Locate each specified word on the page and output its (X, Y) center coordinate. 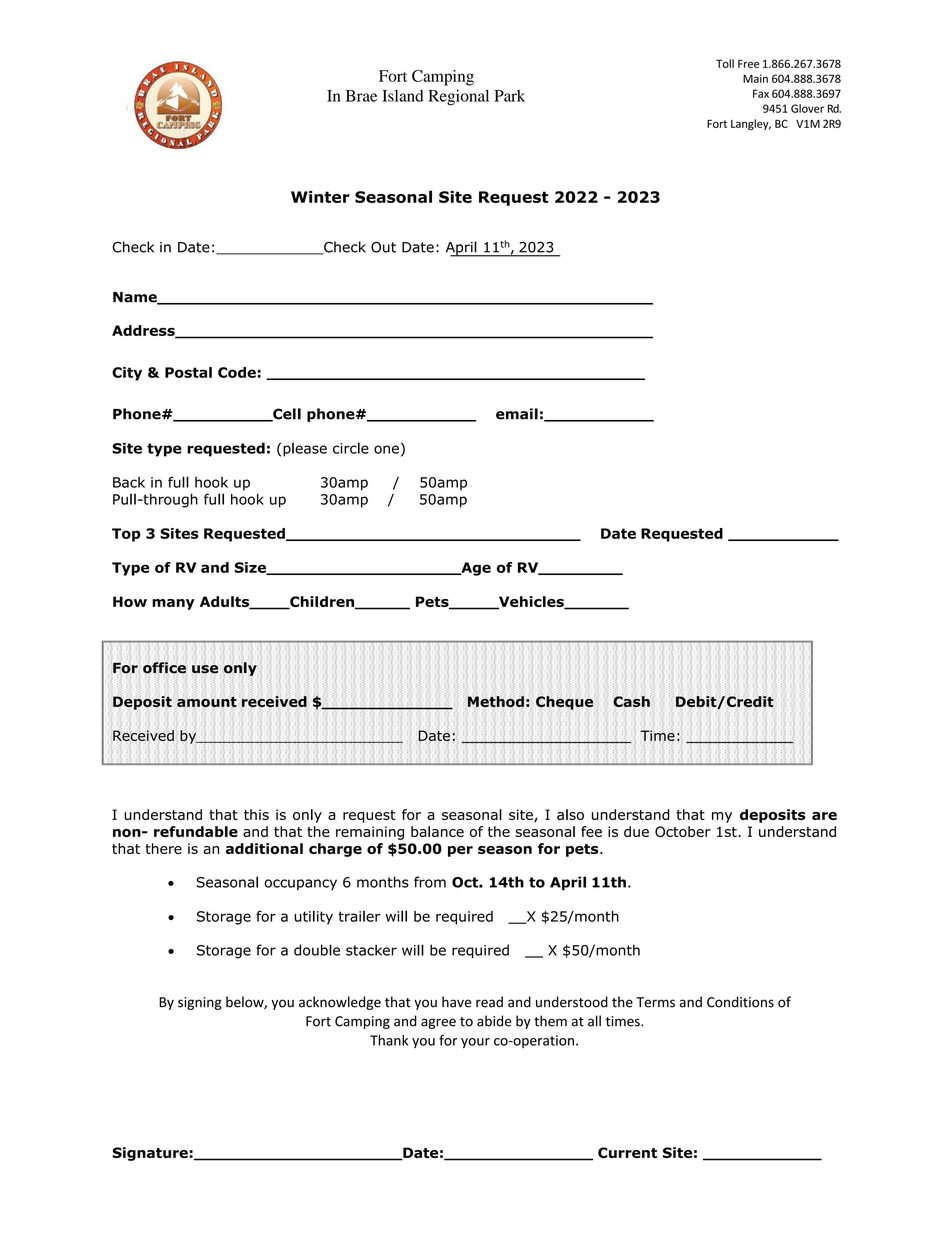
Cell (286, 415)
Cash (631, 701)
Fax (761, 93)
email (517, 414)
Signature (151, 1154)
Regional (458, 97)
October (683, 831)
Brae (361, 96)
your (475, 1043)
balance (437, 831)
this (256, 814)
